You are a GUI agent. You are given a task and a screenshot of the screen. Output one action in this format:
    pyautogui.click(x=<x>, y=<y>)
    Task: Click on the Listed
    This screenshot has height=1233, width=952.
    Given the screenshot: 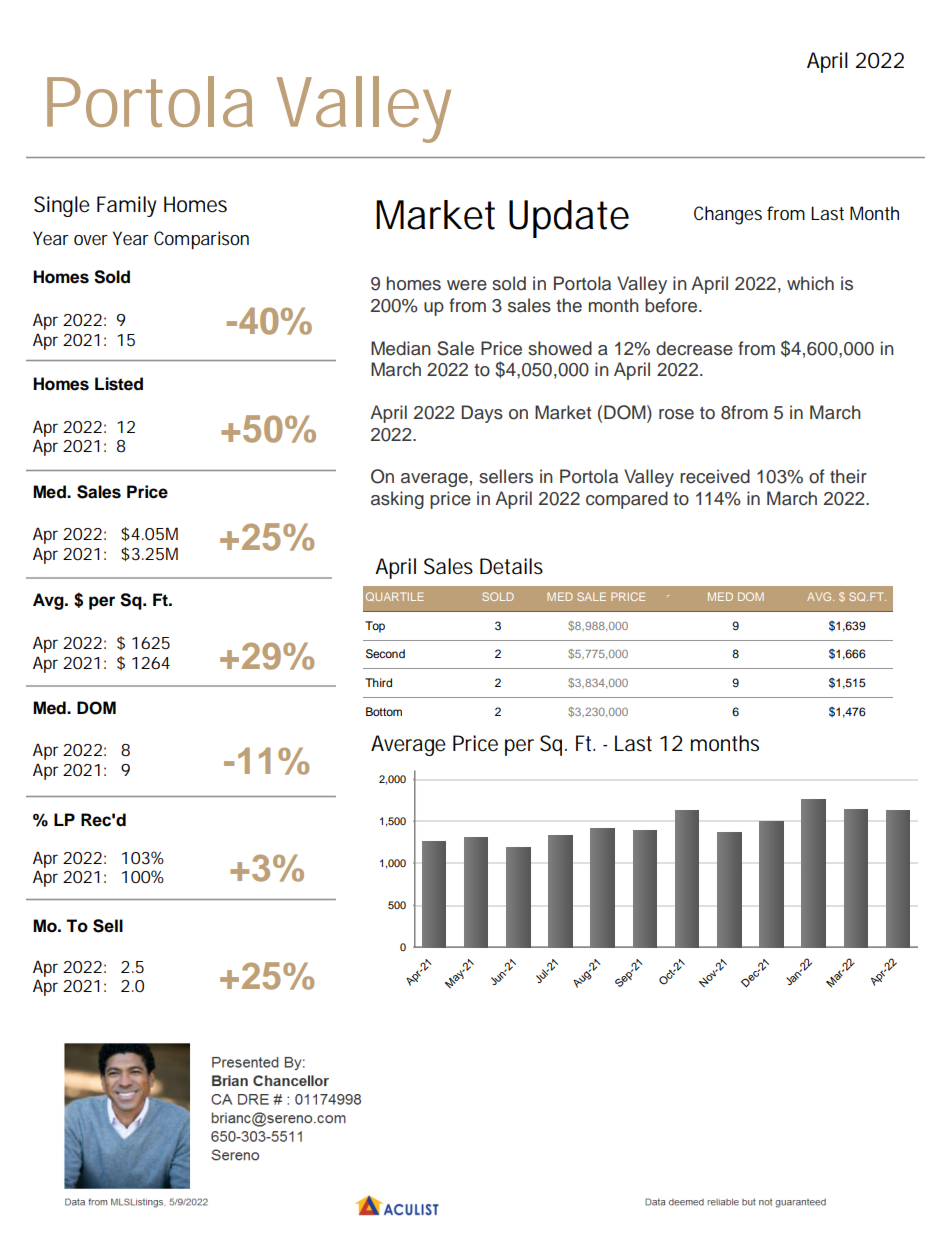 What is the action you would take?
    pyautogui.click(x=119, y=384)
